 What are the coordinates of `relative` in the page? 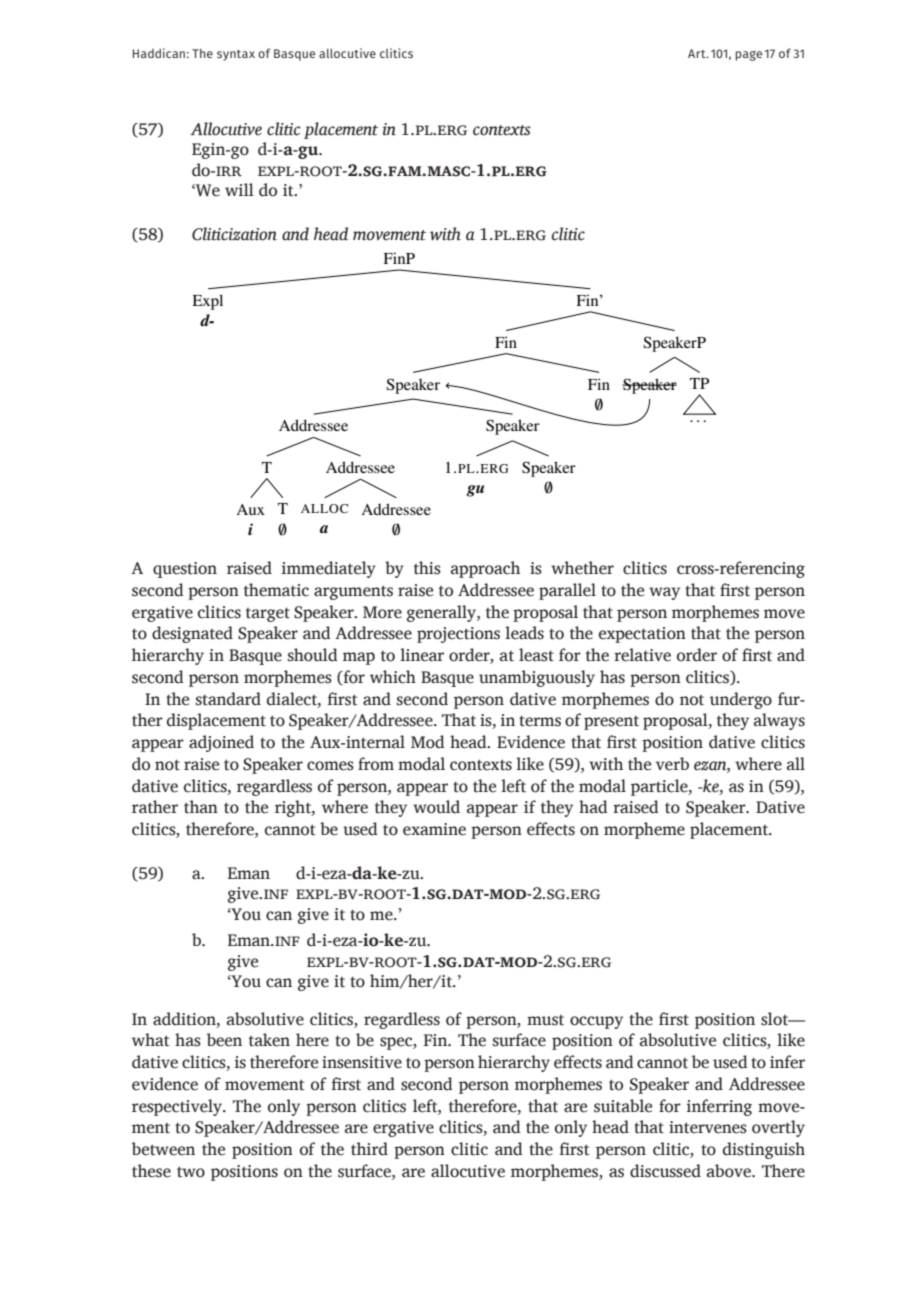 It's located at (642, 655).
